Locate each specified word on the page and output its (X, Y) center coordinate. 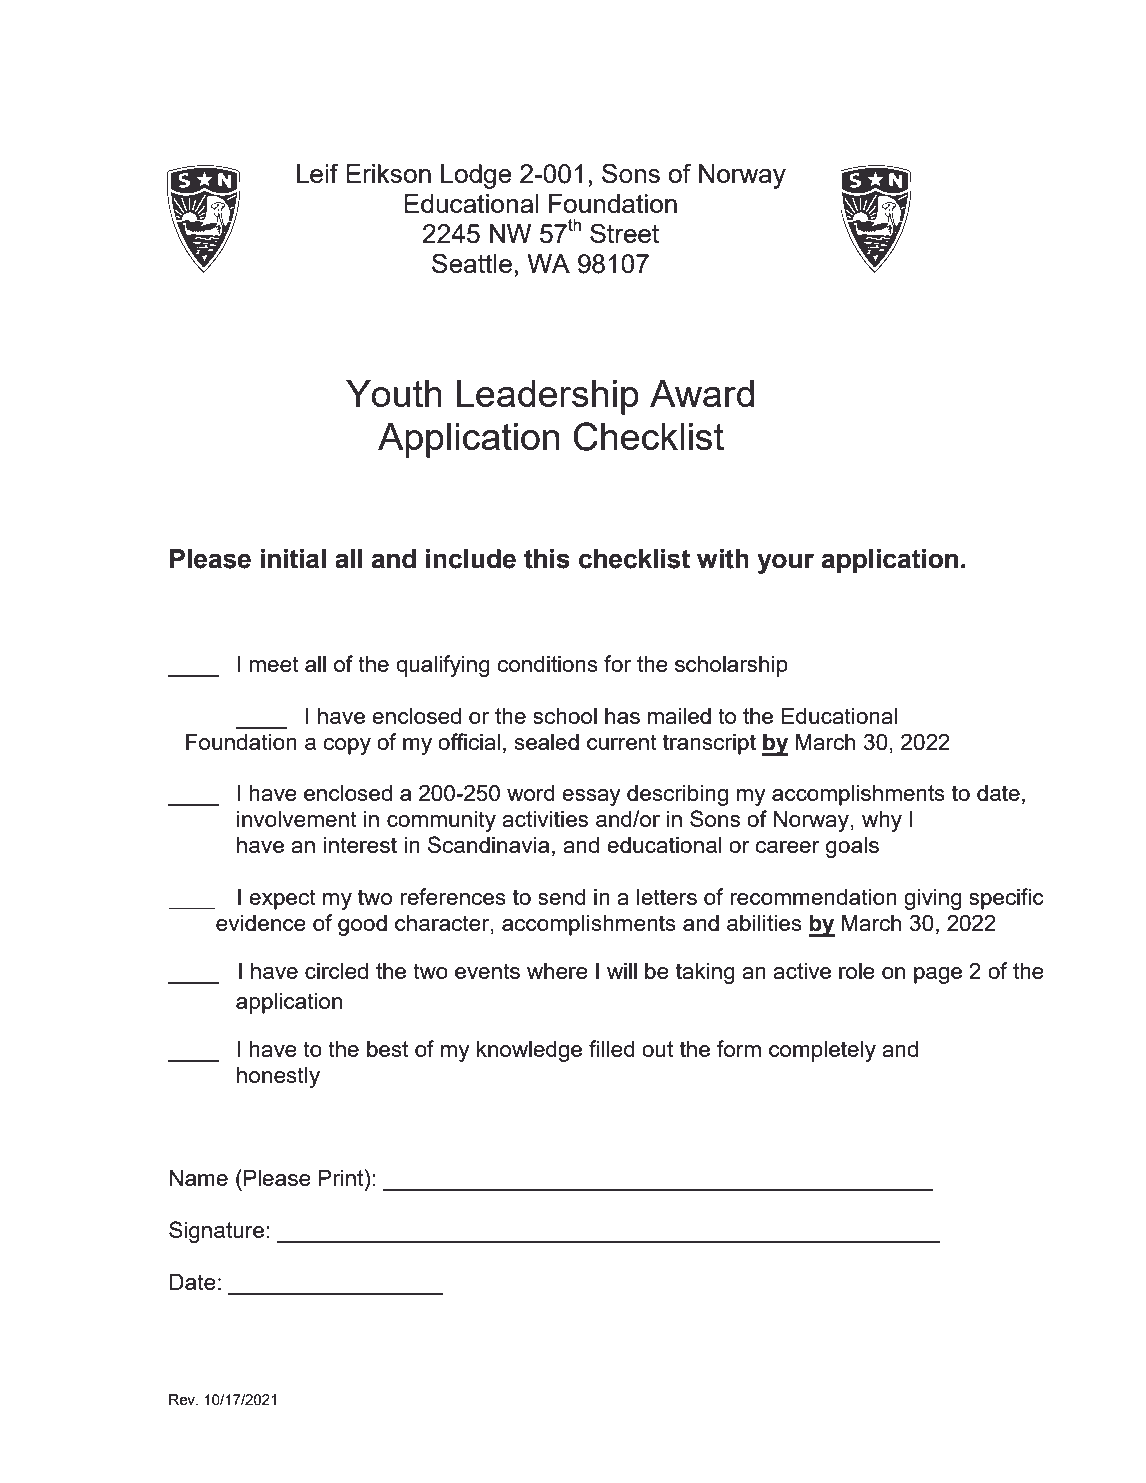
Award (702, 393)
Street (624, 233)
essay (591, 797)
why (882, 821)
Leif (317, 173)
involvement (297, 819)
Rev (183, 1399)
